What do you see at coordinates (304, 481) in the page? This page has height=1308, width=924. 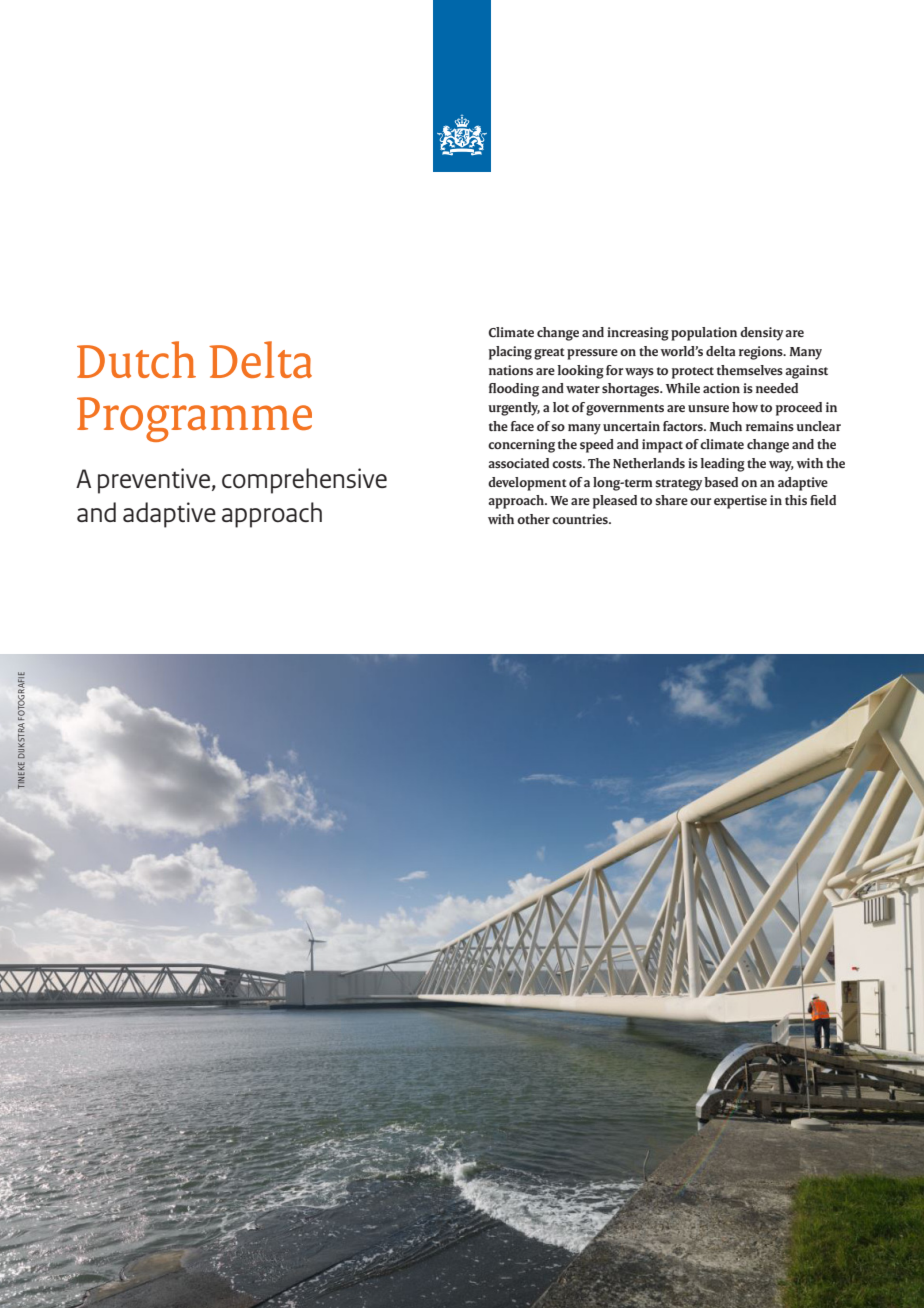 I see `comprehensive` at bounding box center [304, 481].
